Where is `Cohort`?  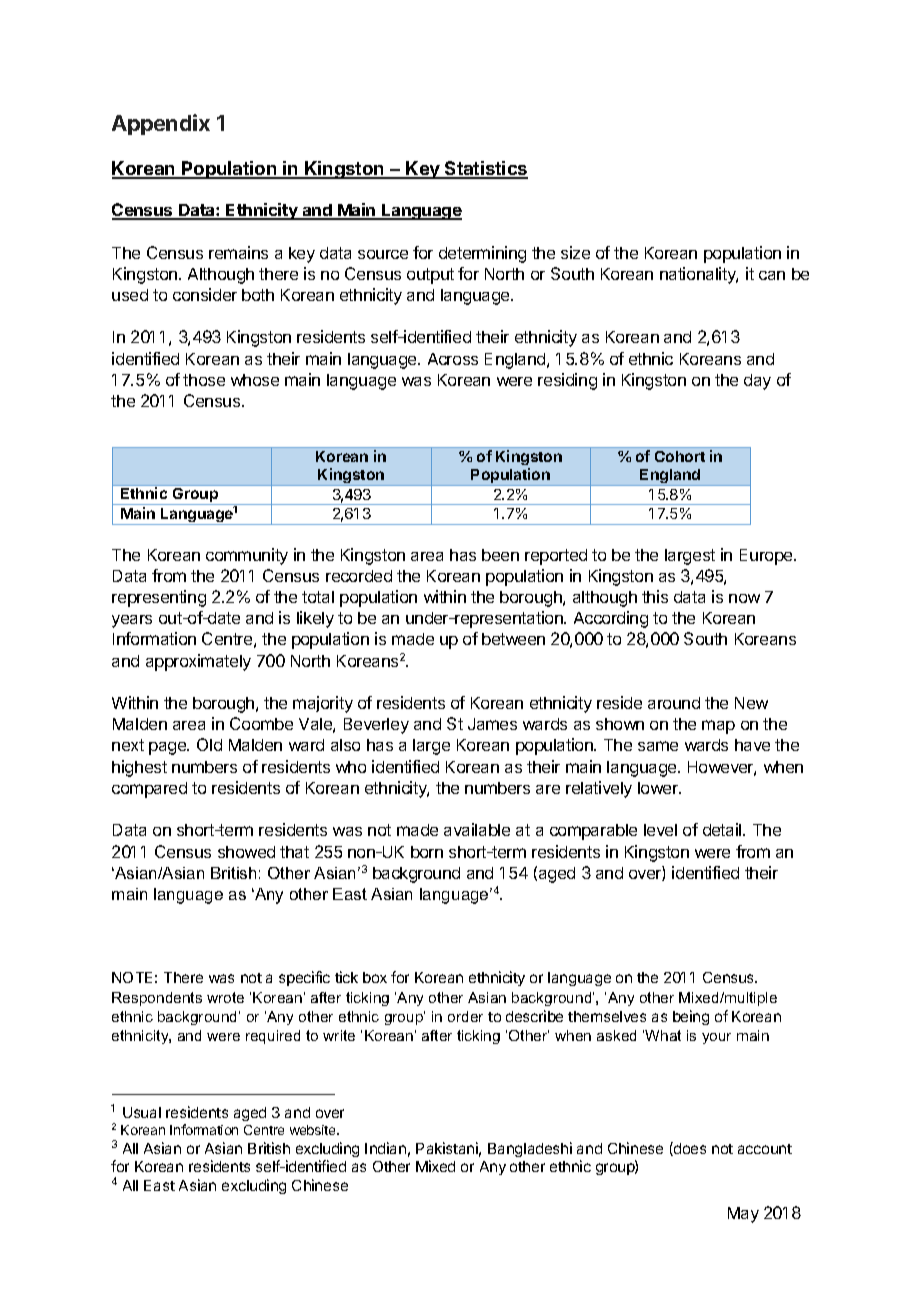
Cohort is located at coordinates (680, 456).
